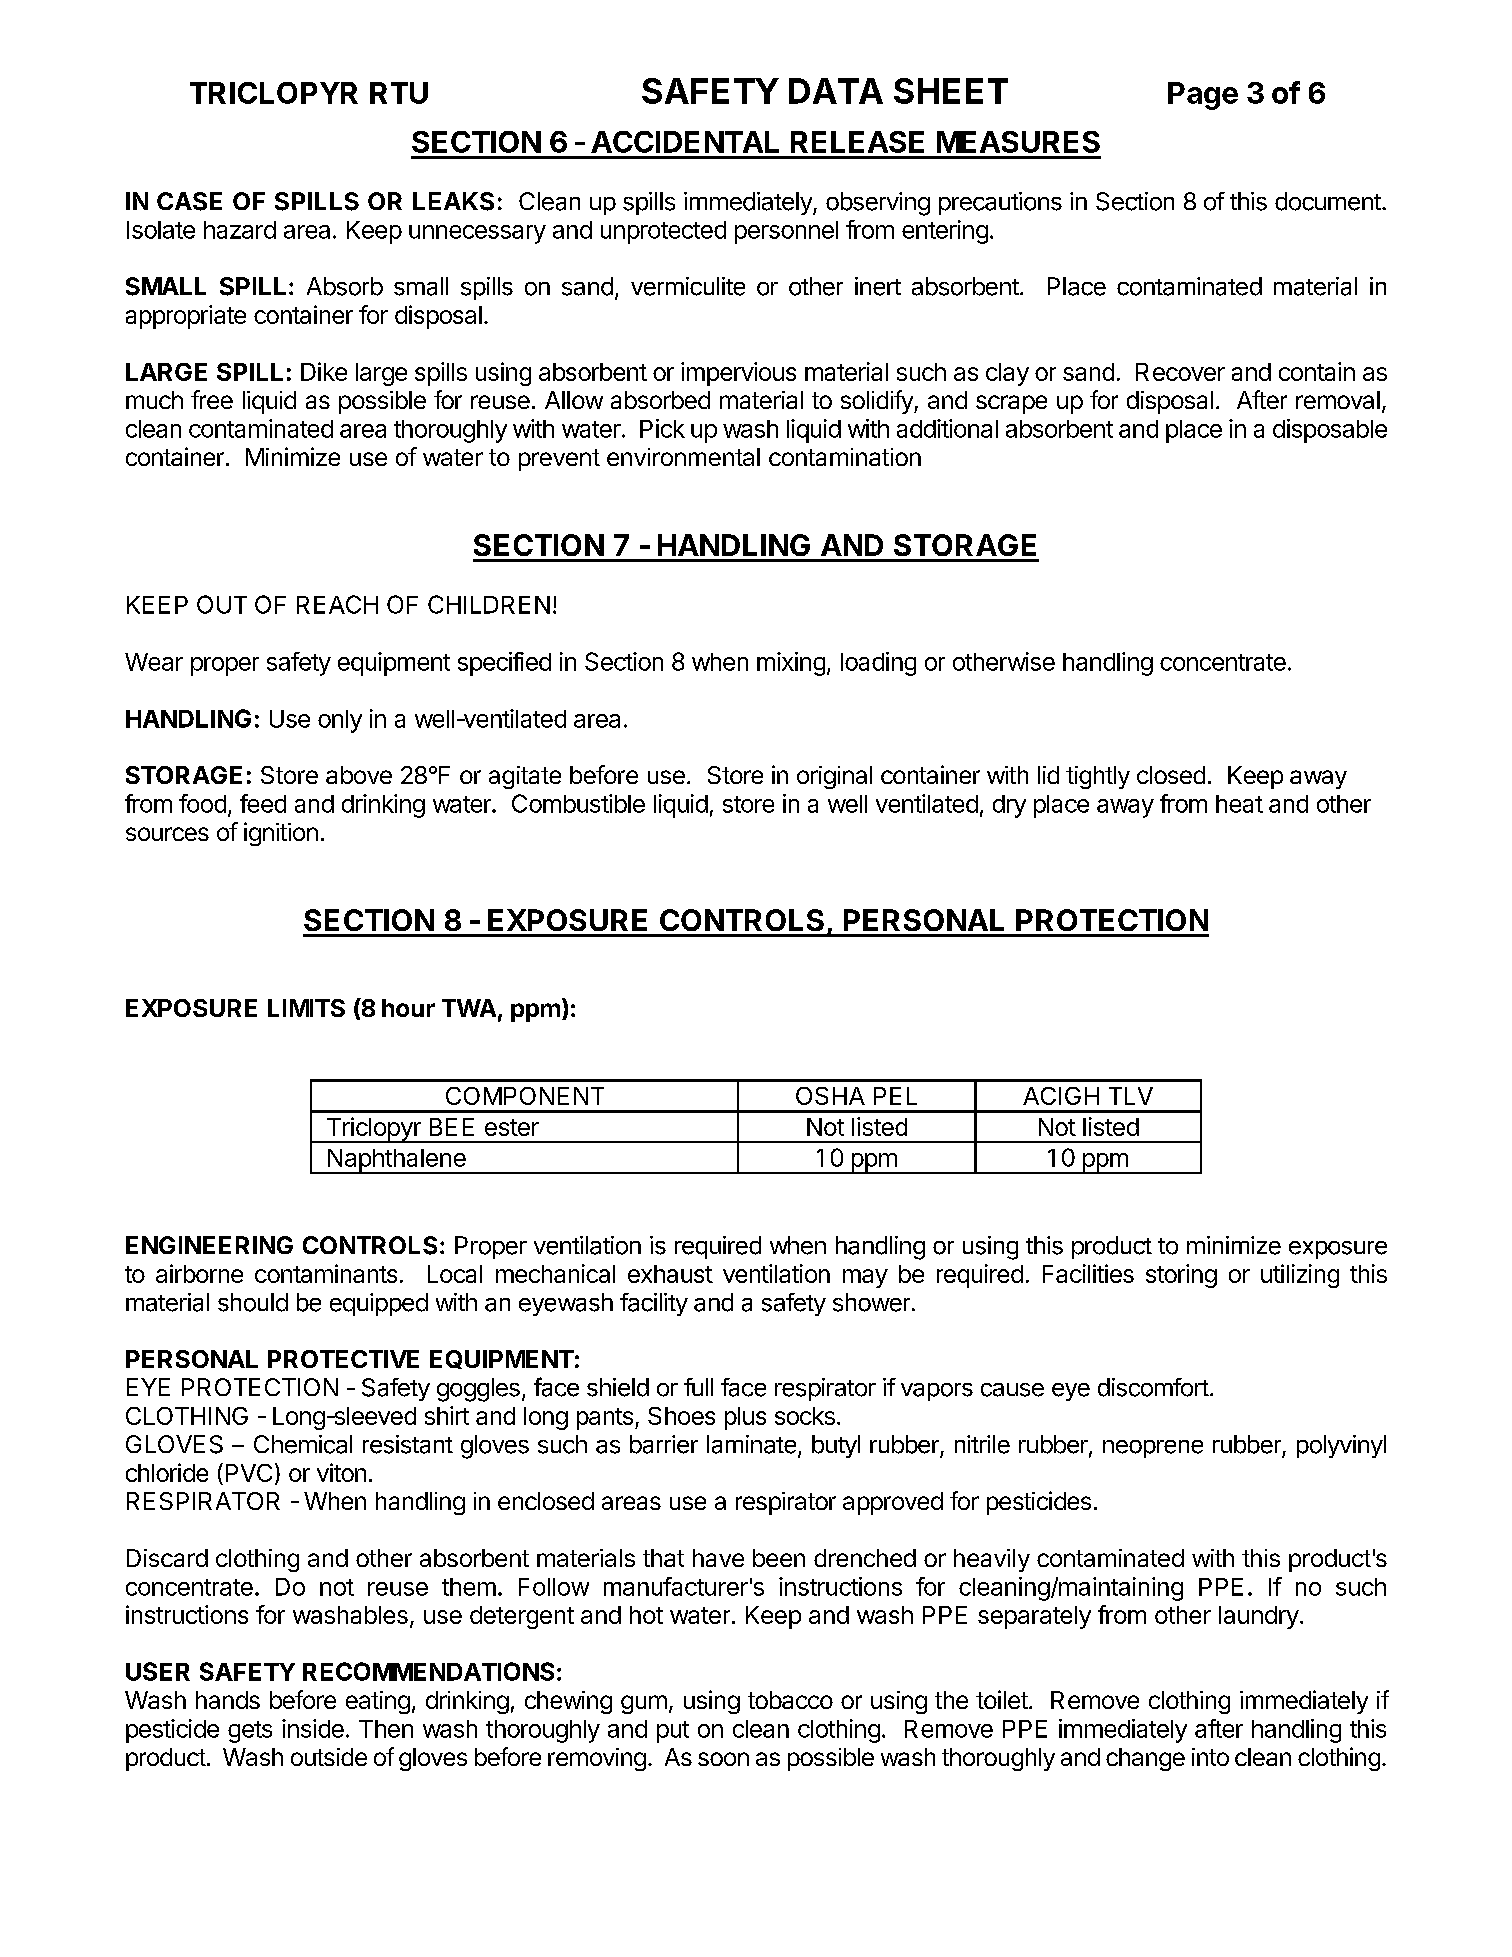 Image resolution: width=1512 pixels, height=1957 pixels. What do you see at coordinates (1181, 1276) in the screenshot?
I see `storing` at bounding box center [1181, 1276].
